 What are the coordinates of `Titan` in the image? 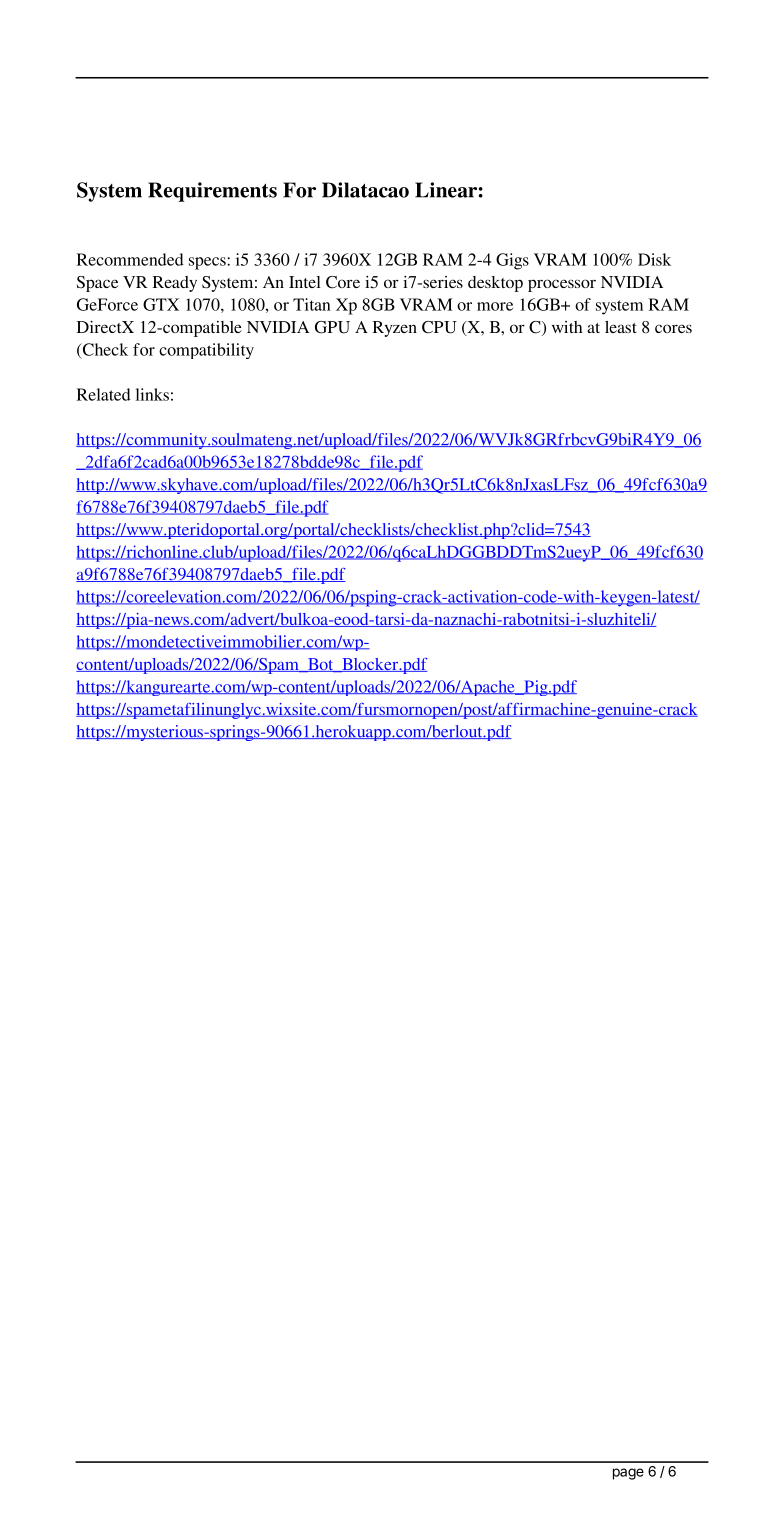 It's located at (312, 304).
